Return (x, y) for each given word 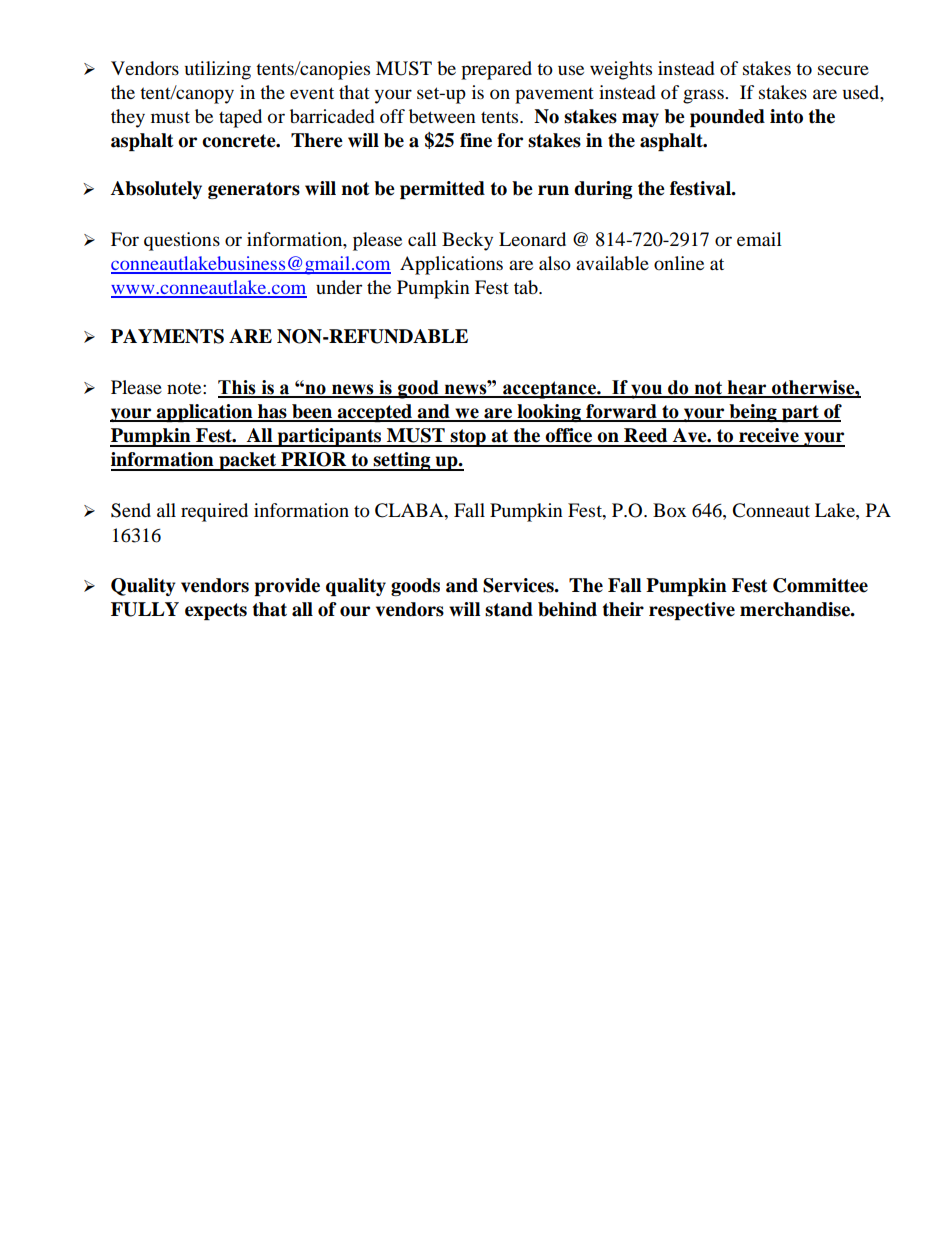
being (753, 413)
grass (704, 96)
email (759, 239)
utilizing (218, 70)
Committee (820, 585)
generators (254, 190)
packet (248, 461)
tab (527, 287)
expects (216, 611)
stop (468, 438)
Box (669, 510)
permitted (442, 190)
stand (509, 609)
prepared (496, 70)
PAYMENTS (167, 336)
